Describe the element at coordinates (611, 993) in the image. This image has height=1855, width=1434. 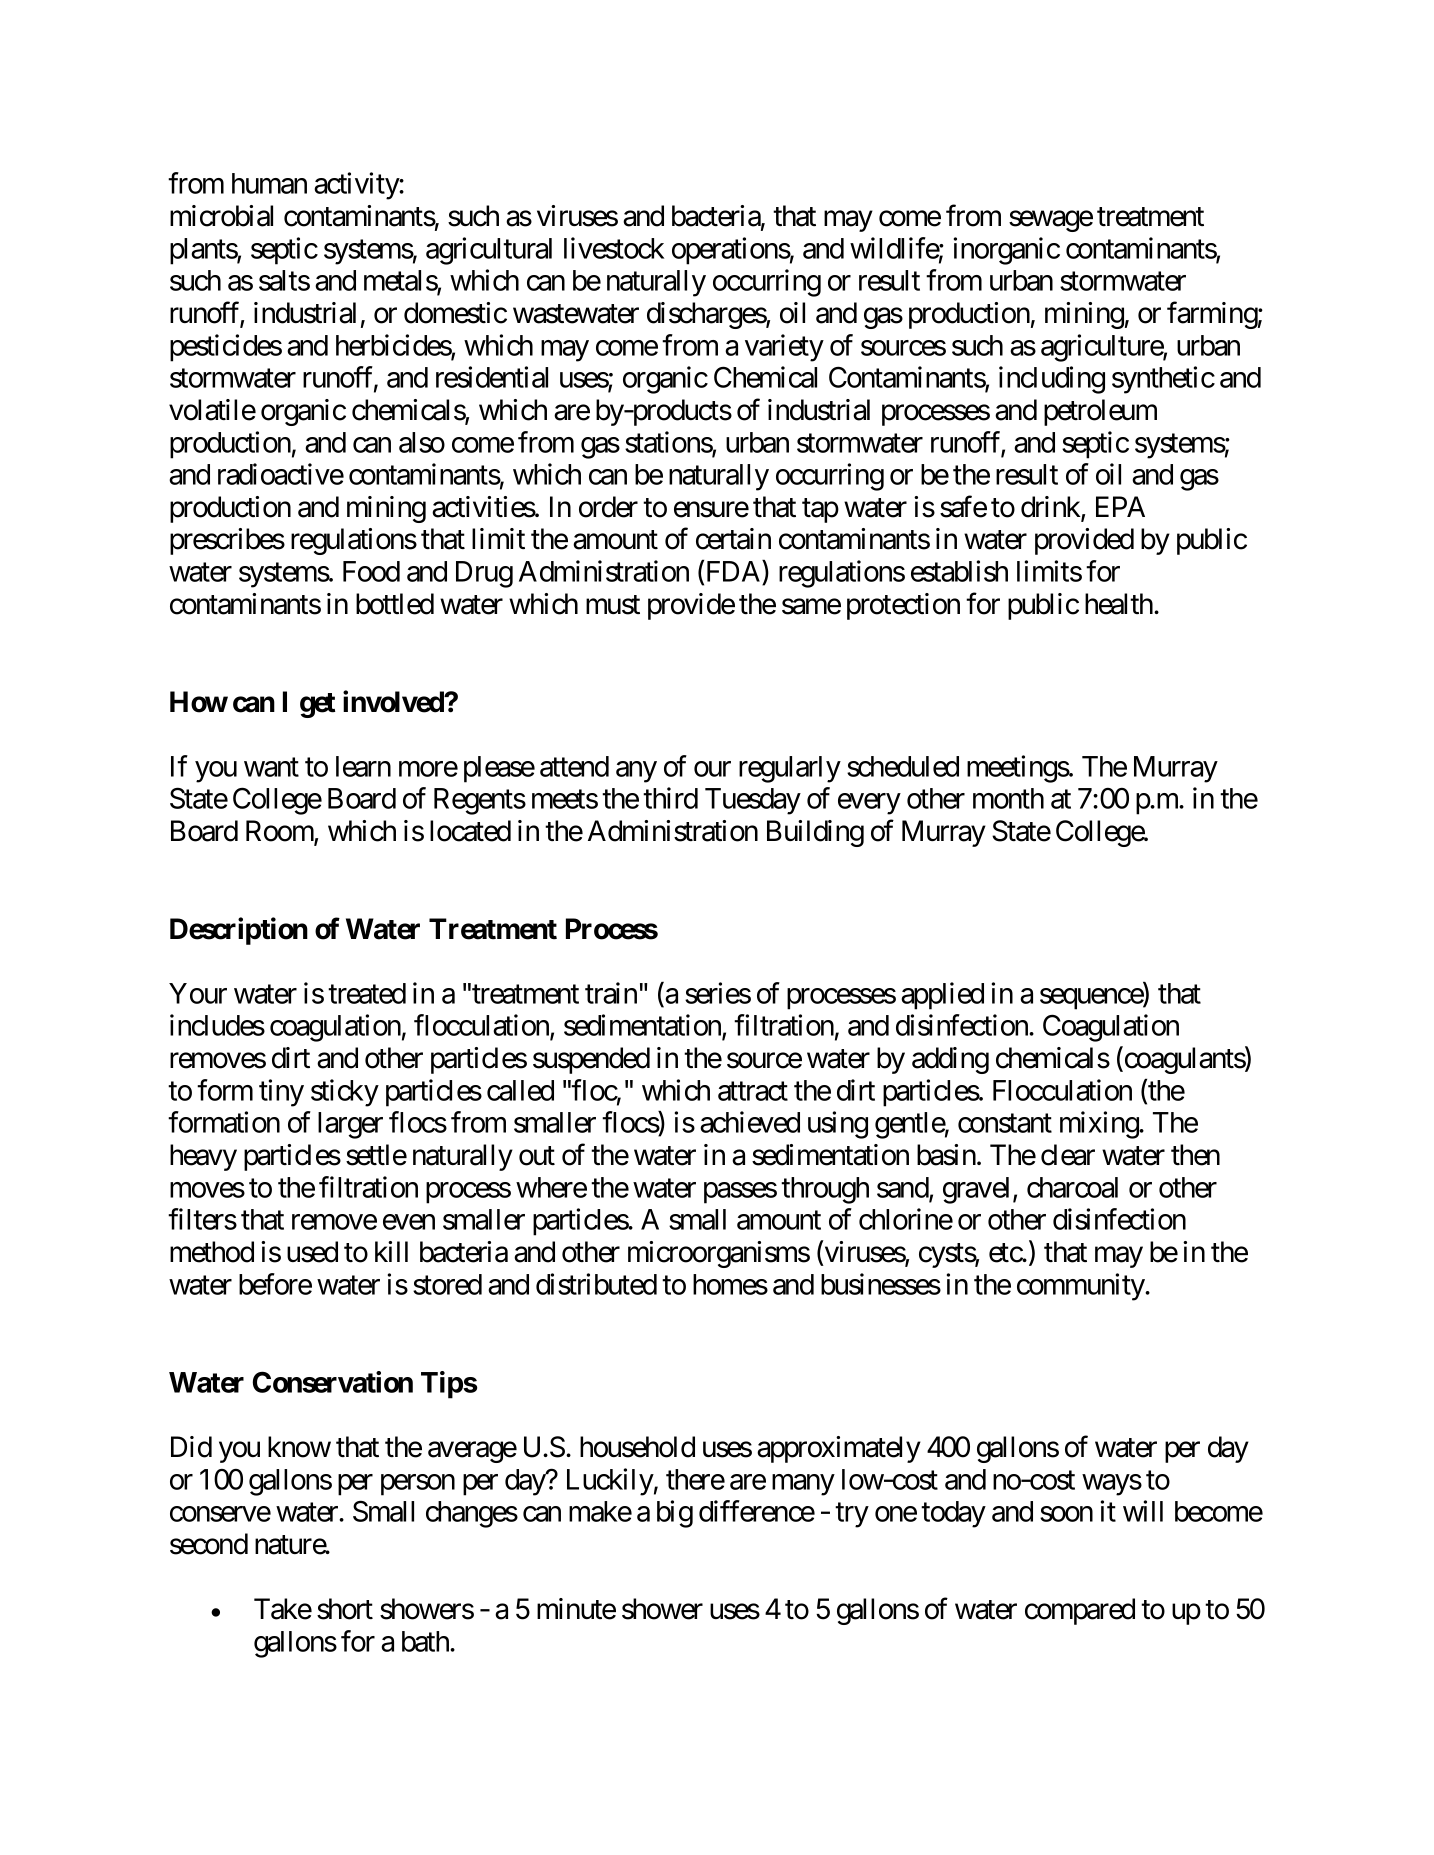
I see `train` at that location.
